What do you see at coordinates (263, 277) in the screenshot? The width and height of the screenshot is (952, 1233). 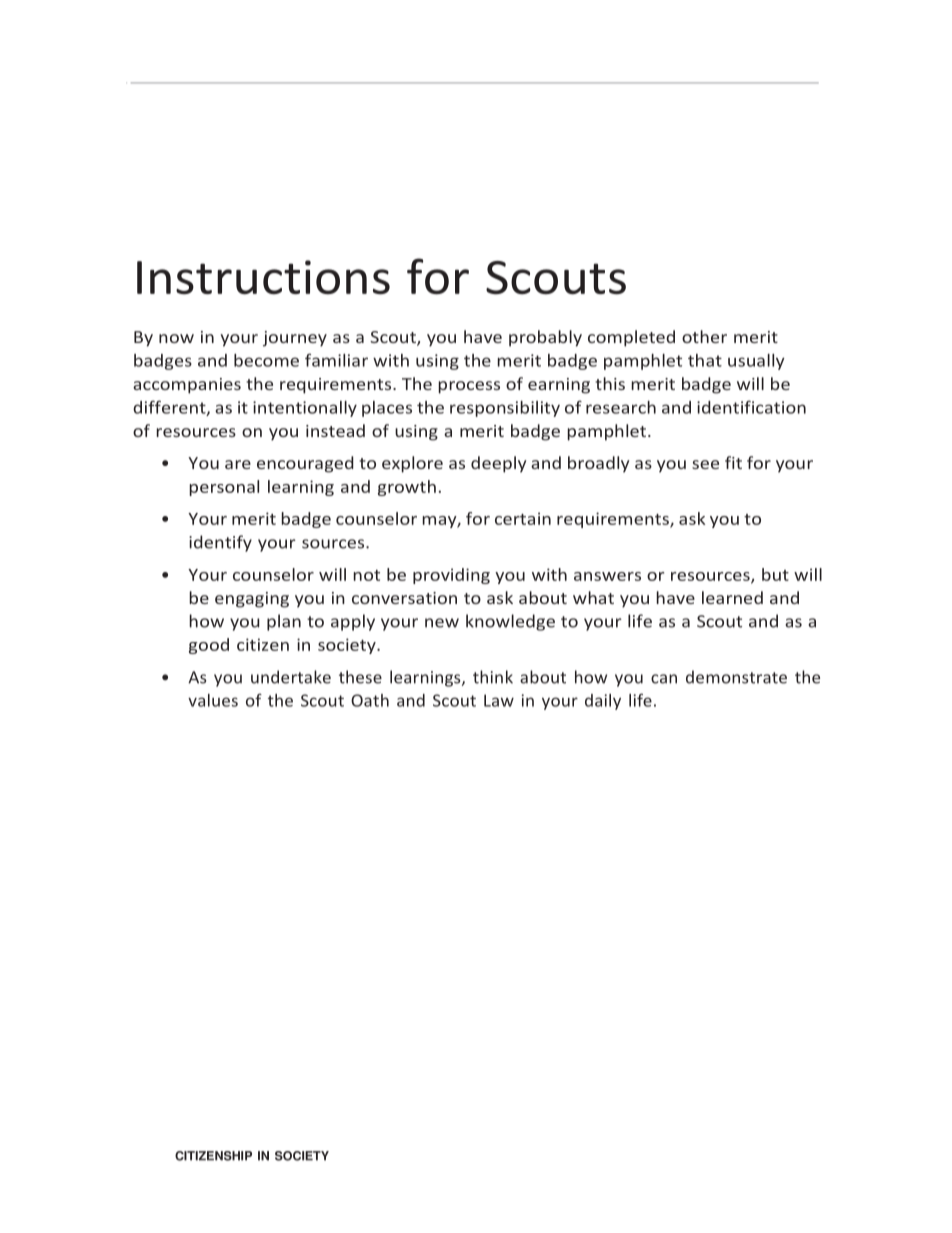 I see `Instructions` at bounding box center [263, 277].
